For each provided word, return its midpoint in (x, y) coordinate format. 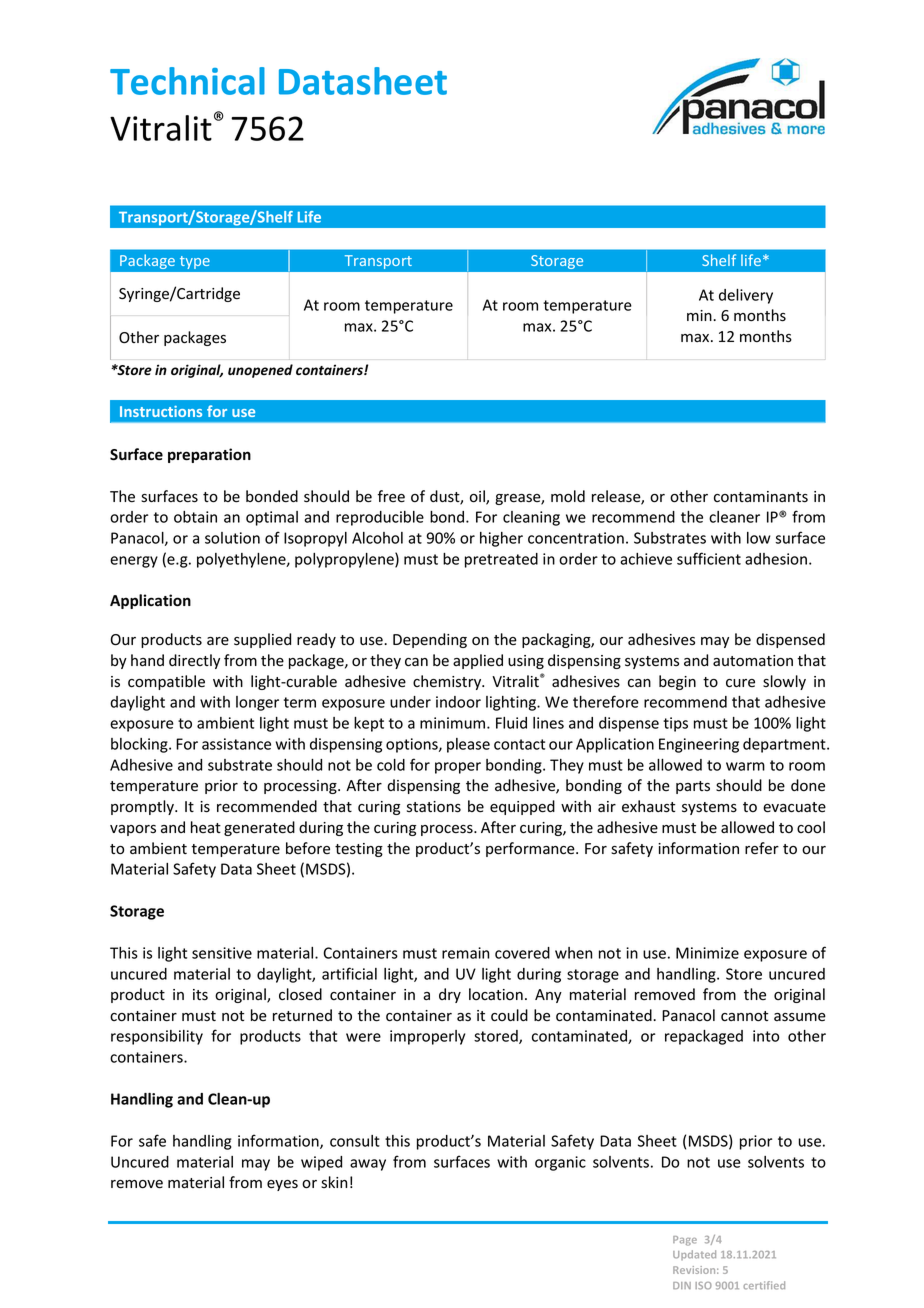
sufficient (709, 558)
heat (206, 827)
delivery (746, 296)
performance (531, 849)
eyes (282, 1185)
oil (478, 497)
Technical (187, 81)
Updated (694, 1255)
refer (762, 848)
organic (560, 1163)
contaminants (761, 497)
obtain (195, 517)
